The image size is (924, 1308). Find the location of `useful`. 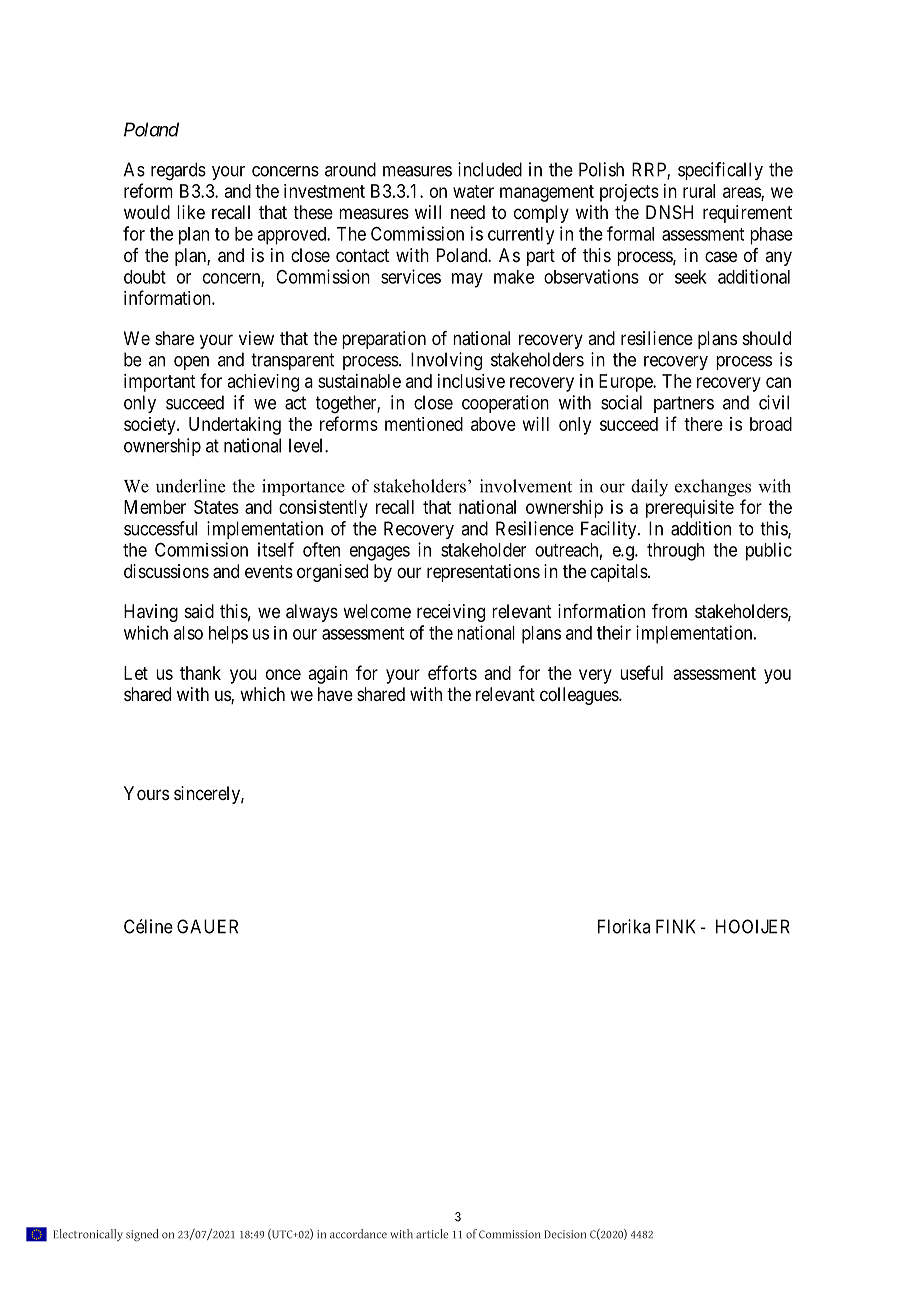

useful is located at coordinates (642, 672).
